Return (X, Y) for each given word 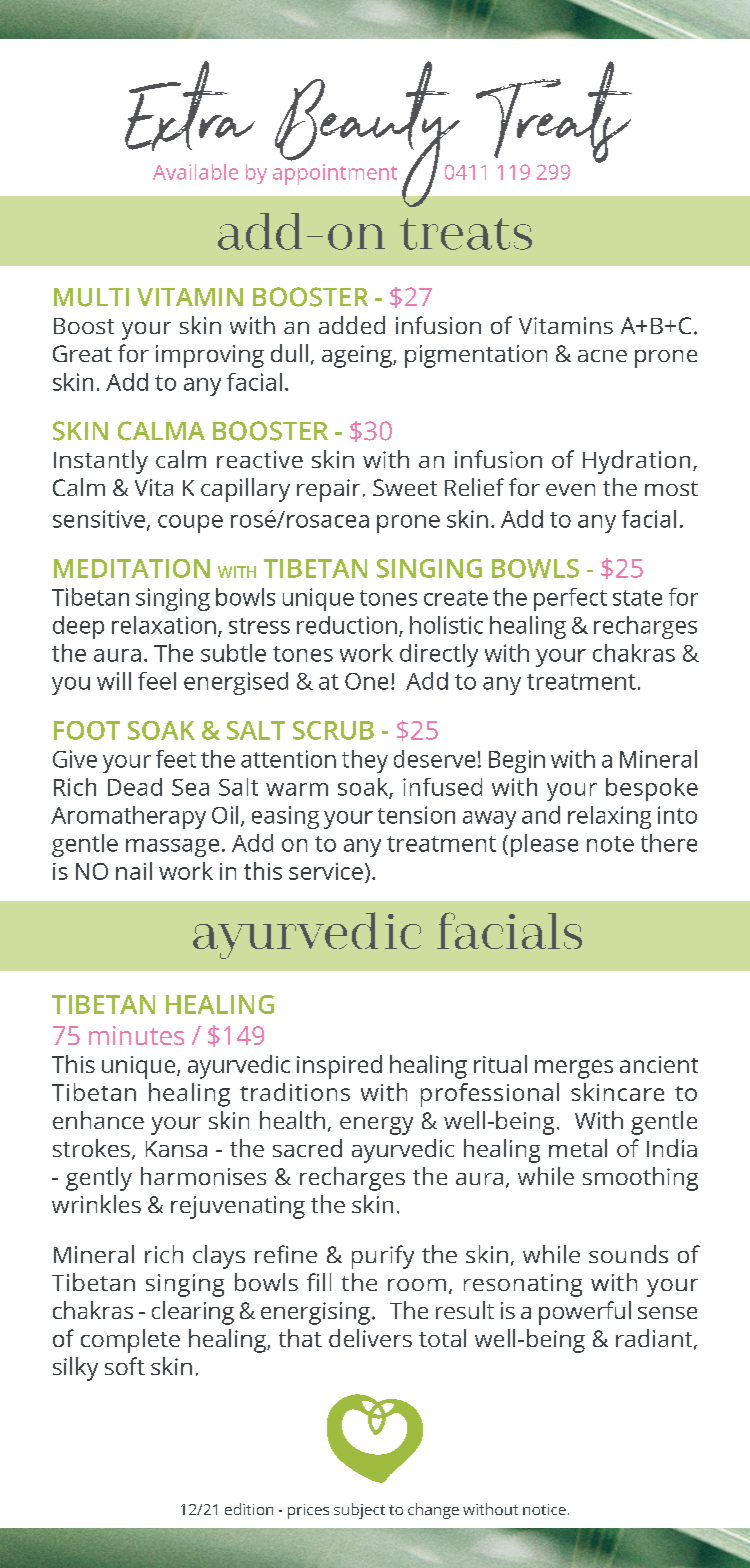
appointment (335, 174)
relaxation (164, 625)
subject (359, 1511)
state (637, 598)
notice (544, 1509)
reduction (347, 625)
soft (125, 1366)
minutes (136, 1035)
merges (574, 1069)
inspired (339, 1067)
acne (602, 356)
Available (195, 172)
